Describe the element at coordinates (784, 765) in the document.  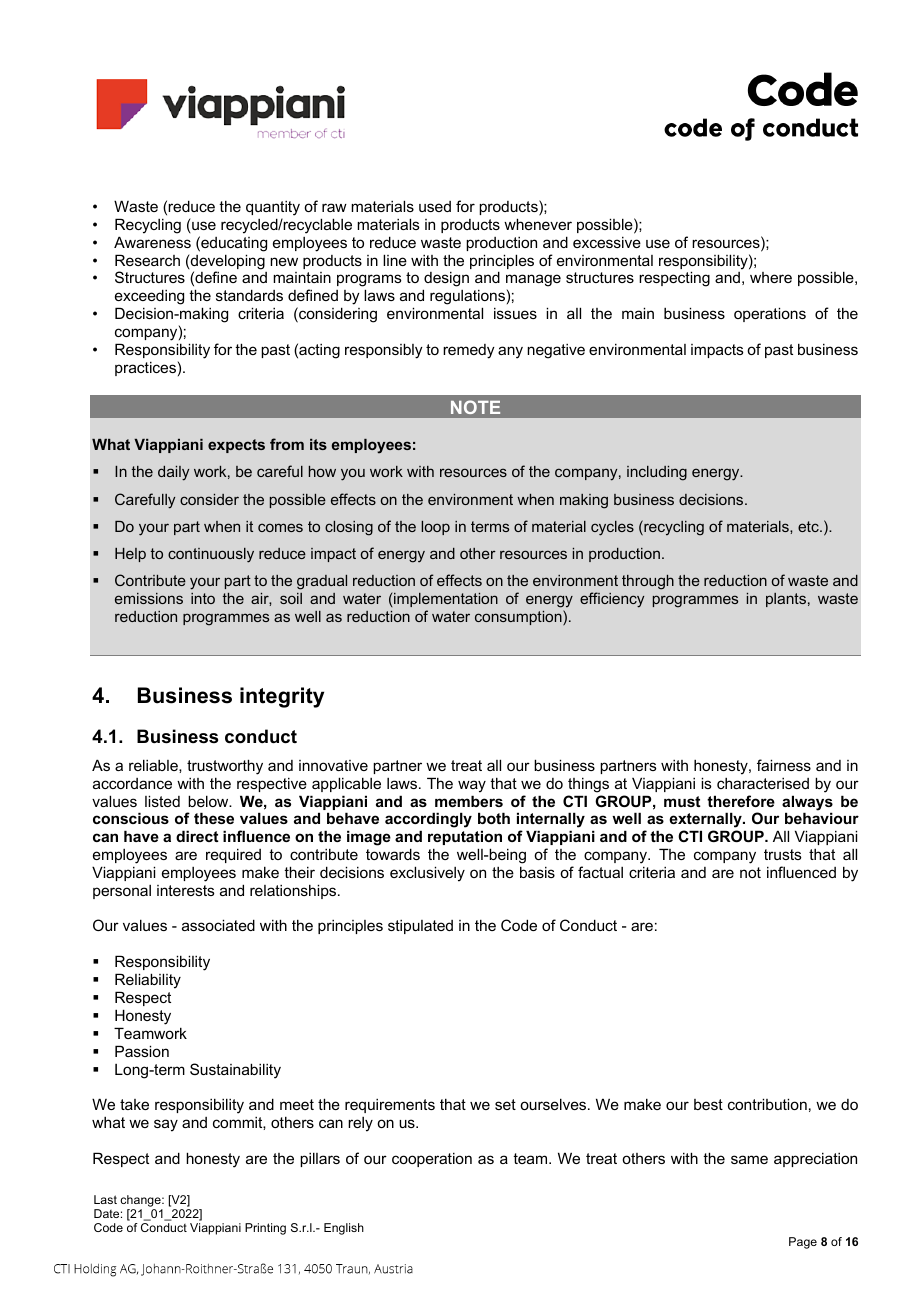
I see `fairness` at that location.
